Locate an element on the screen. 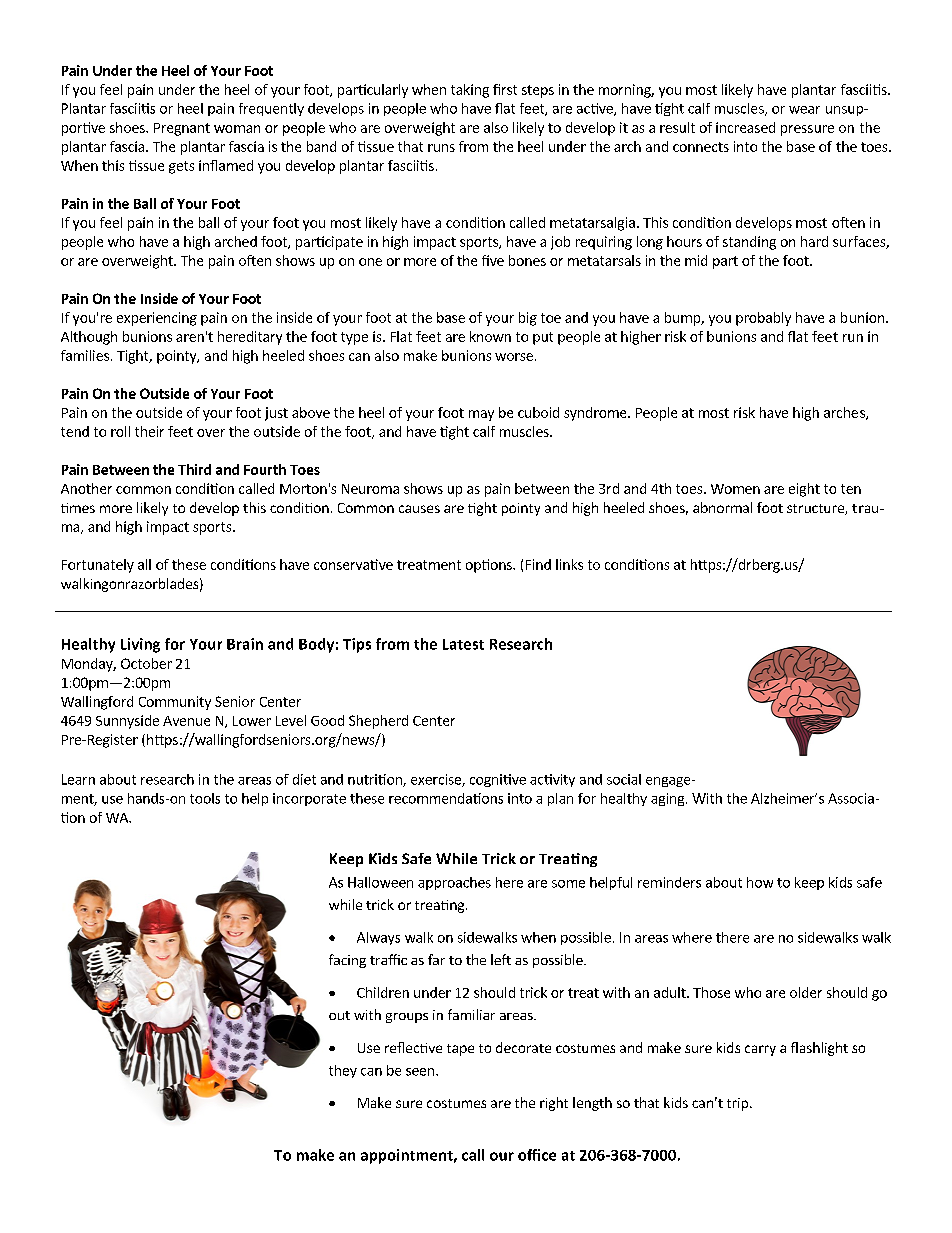 Image resolution: width=952 pixels, height=1233 pixels. tools is located at coordinates (205, 798).
